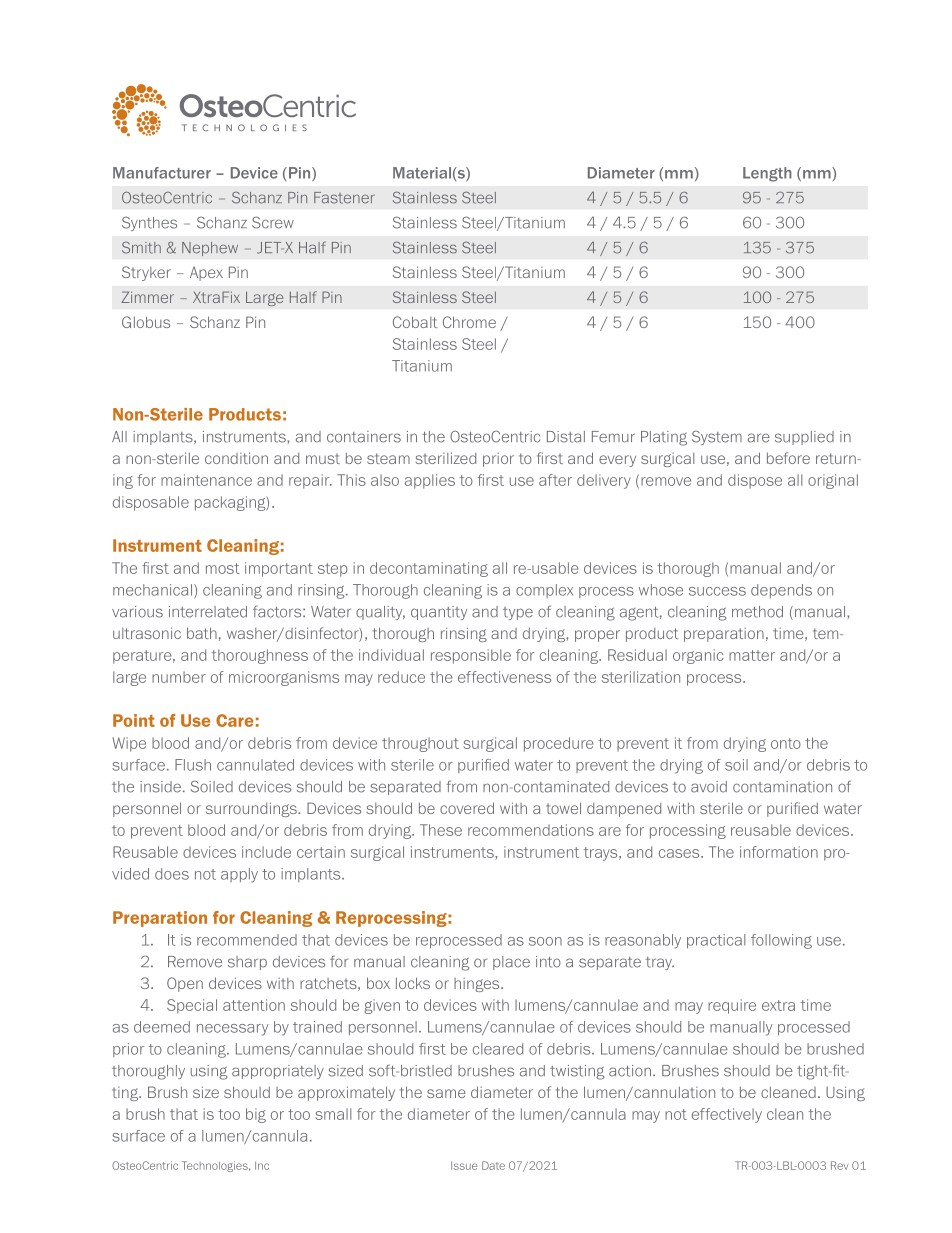 The height and width of the screenshot is (1233, 952). What do you see at coordinates (493, 1165) in the screenshot?
I see `Date` at bounding box center [493, 1165].
